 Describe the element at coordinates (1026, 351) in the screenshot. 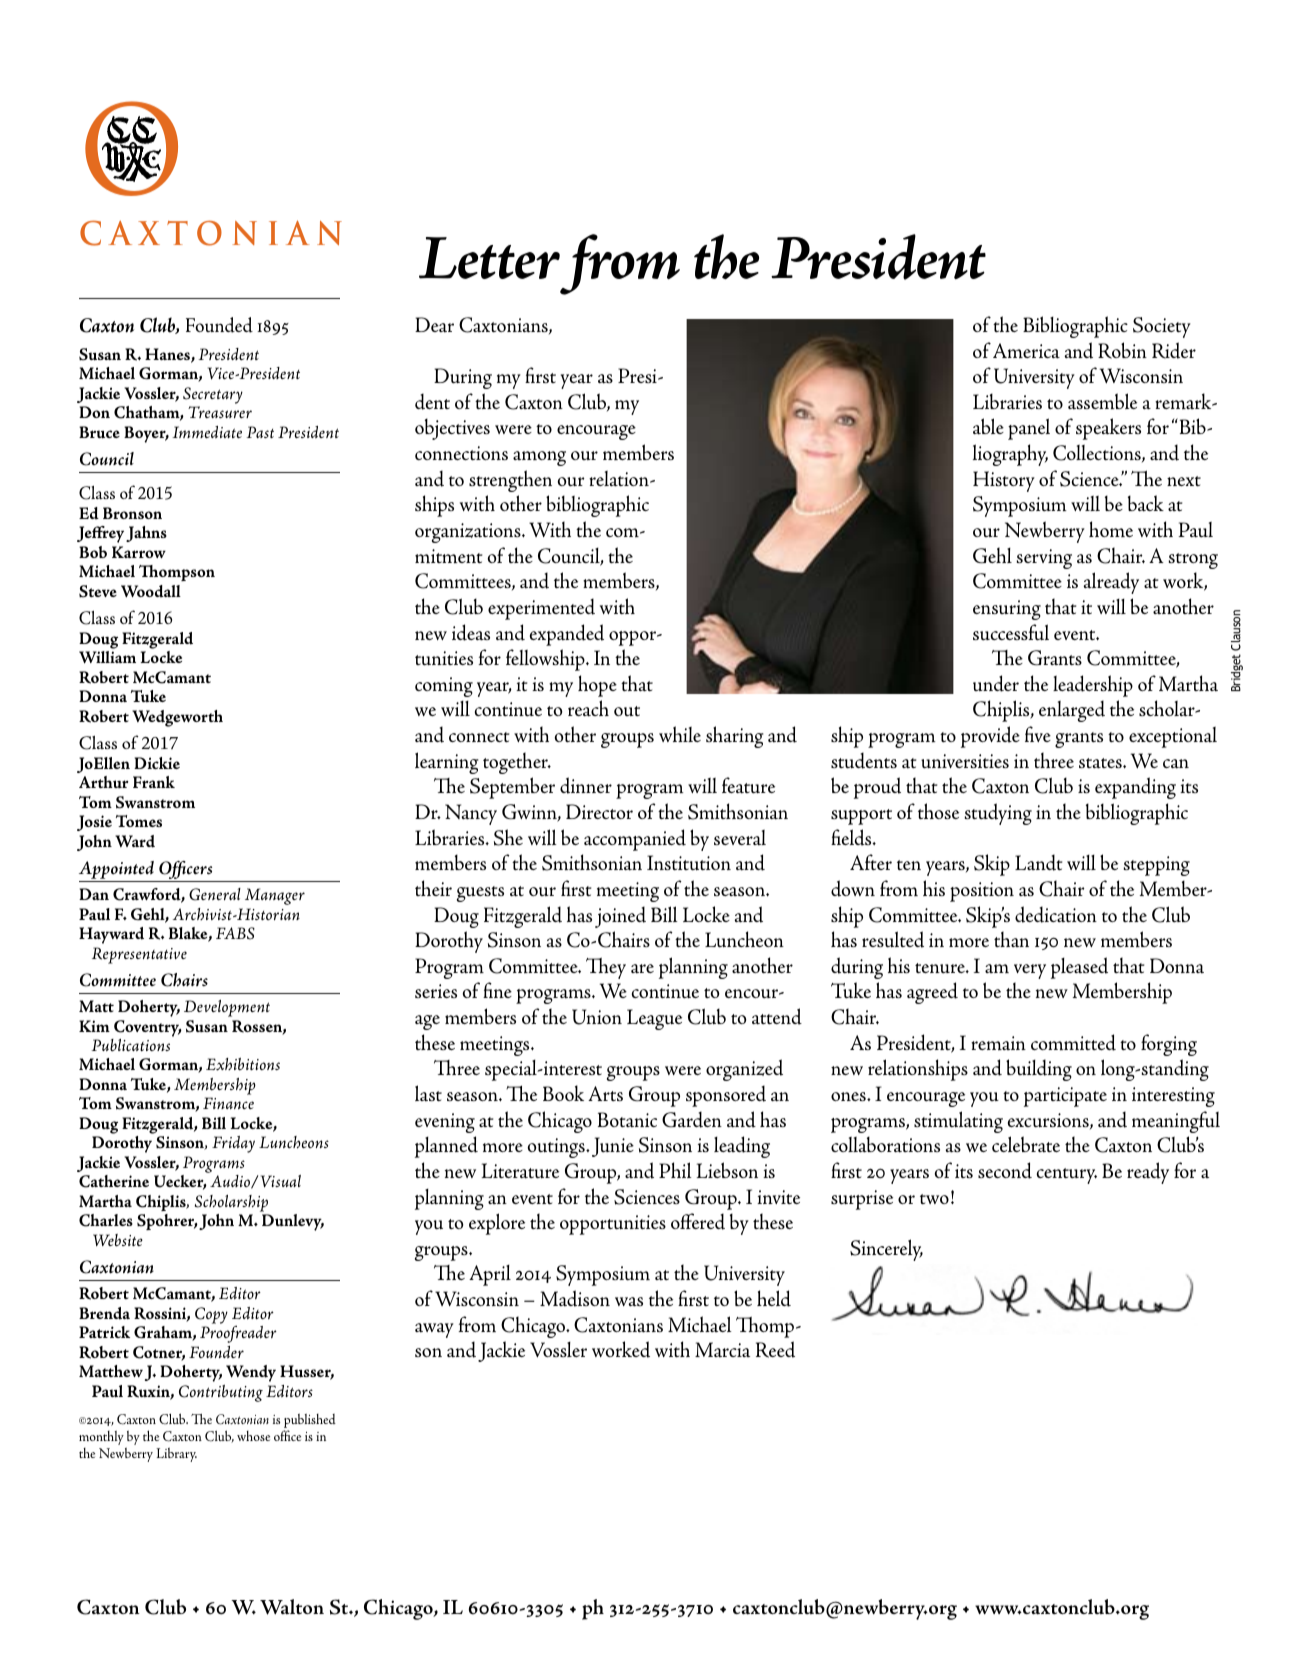

I see `America` at that location.
